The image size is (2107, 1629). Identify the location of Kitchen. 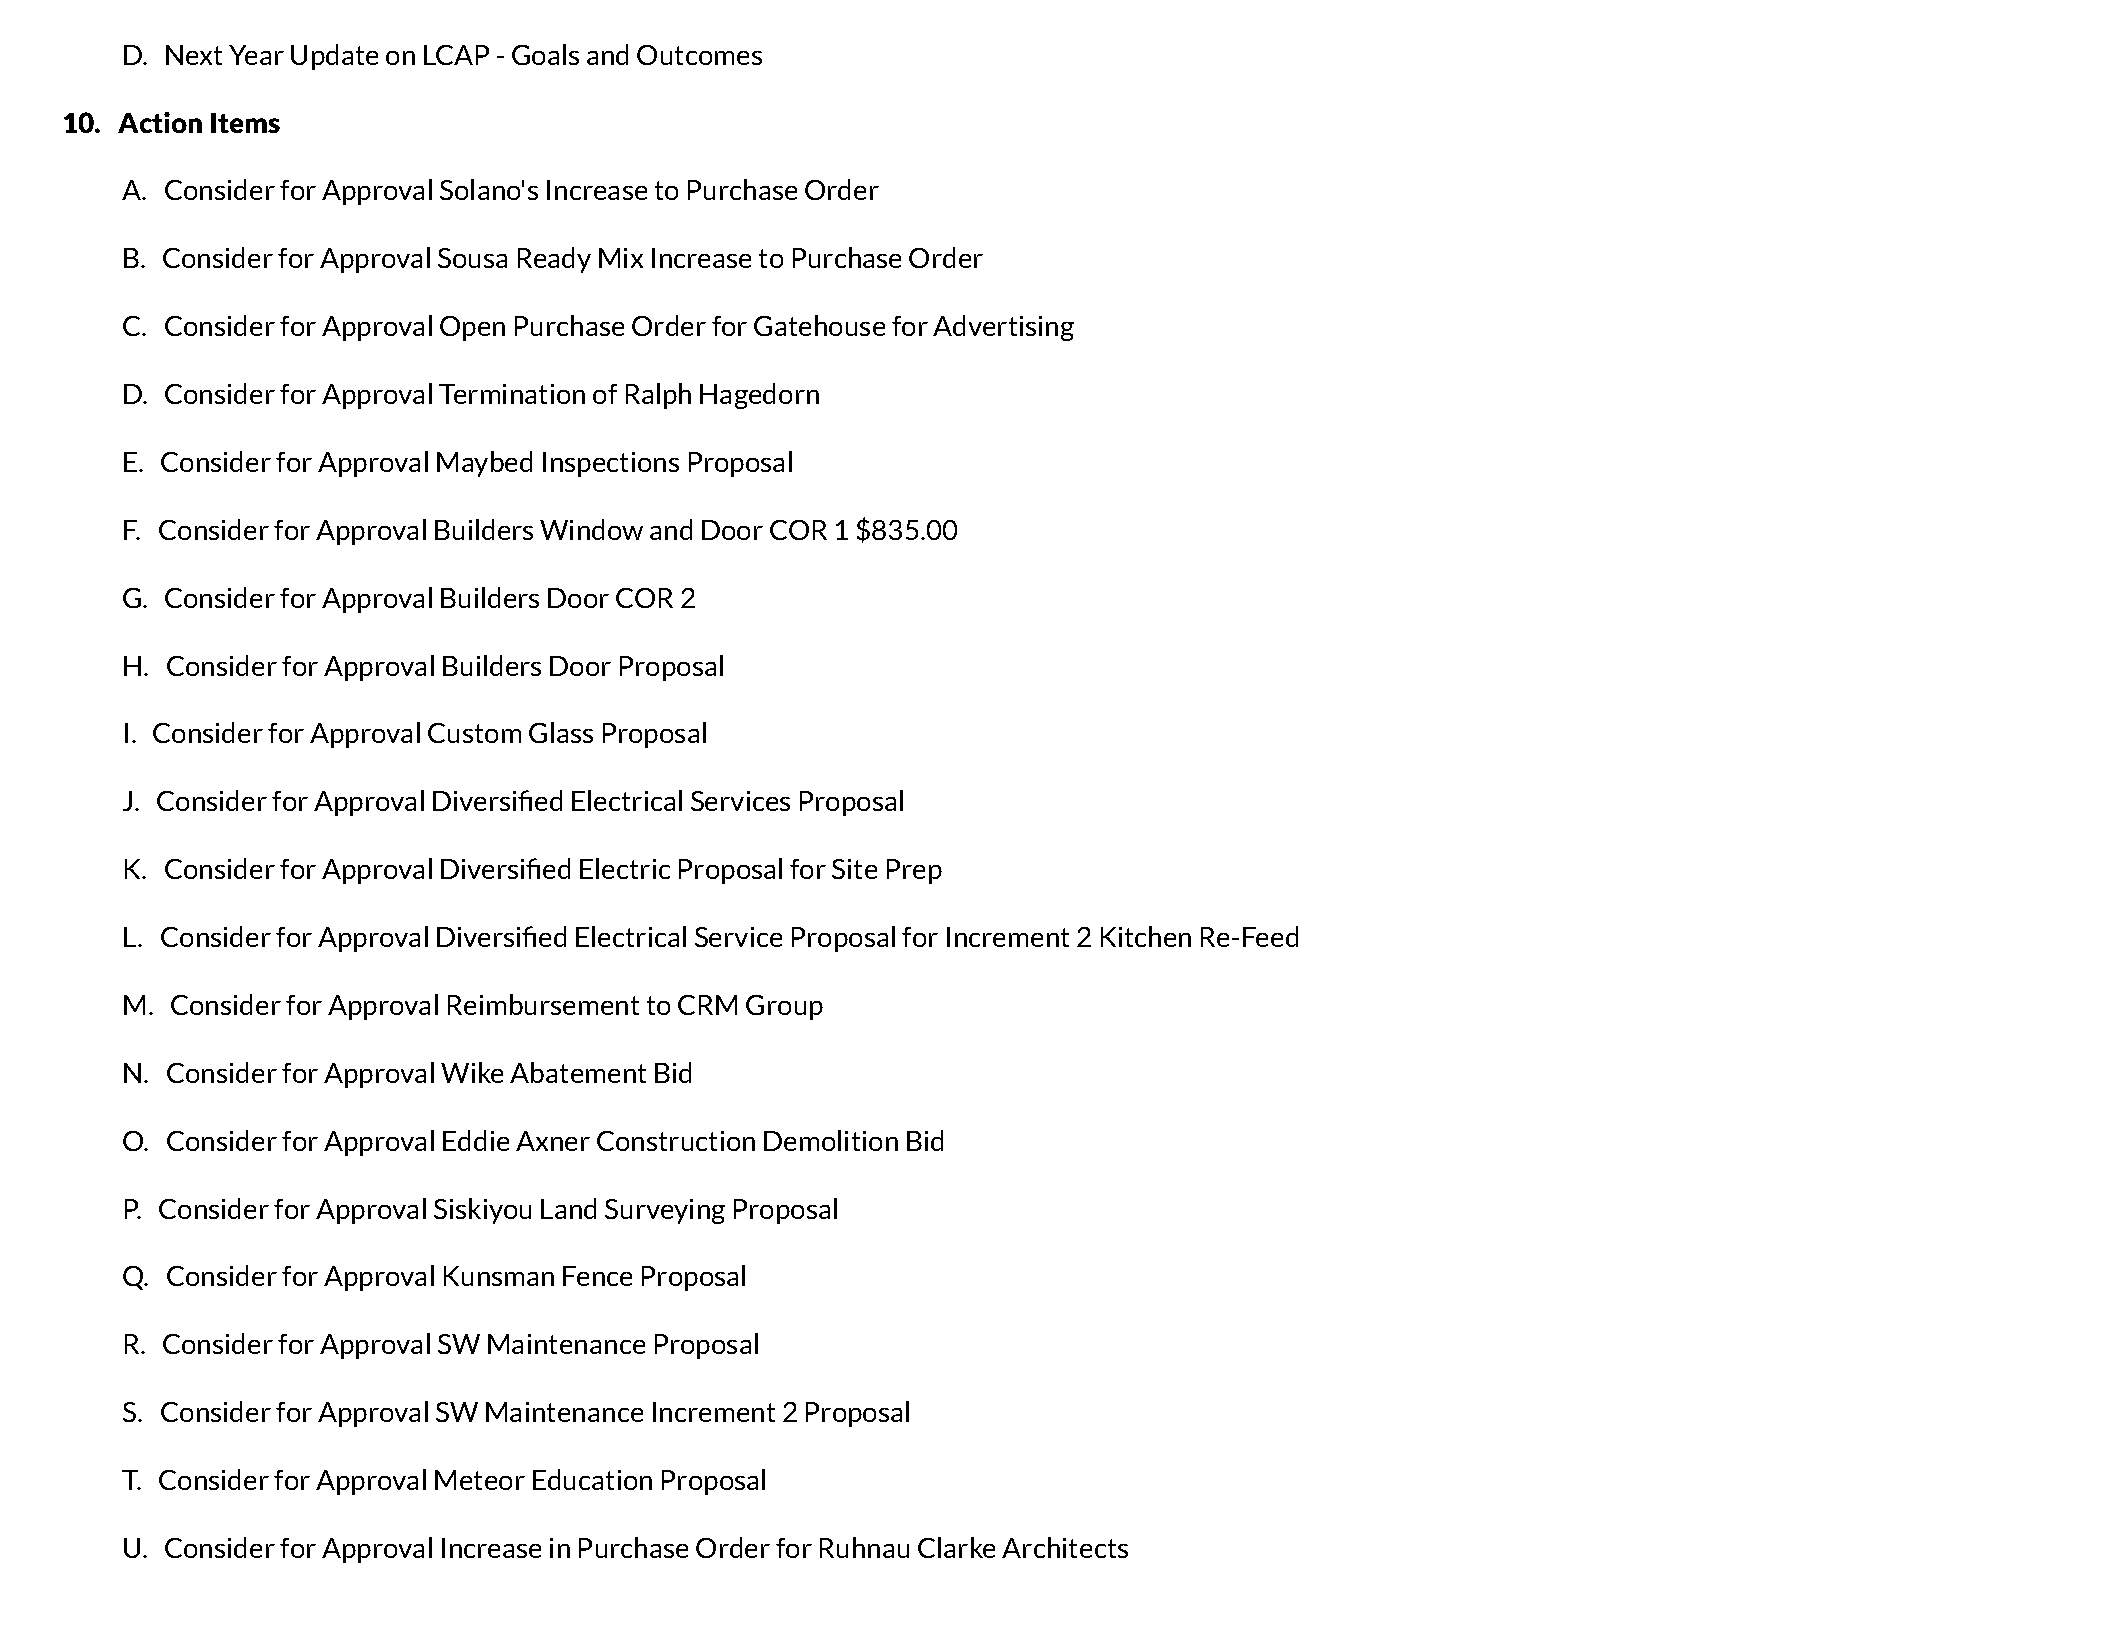
(1146, 936).
